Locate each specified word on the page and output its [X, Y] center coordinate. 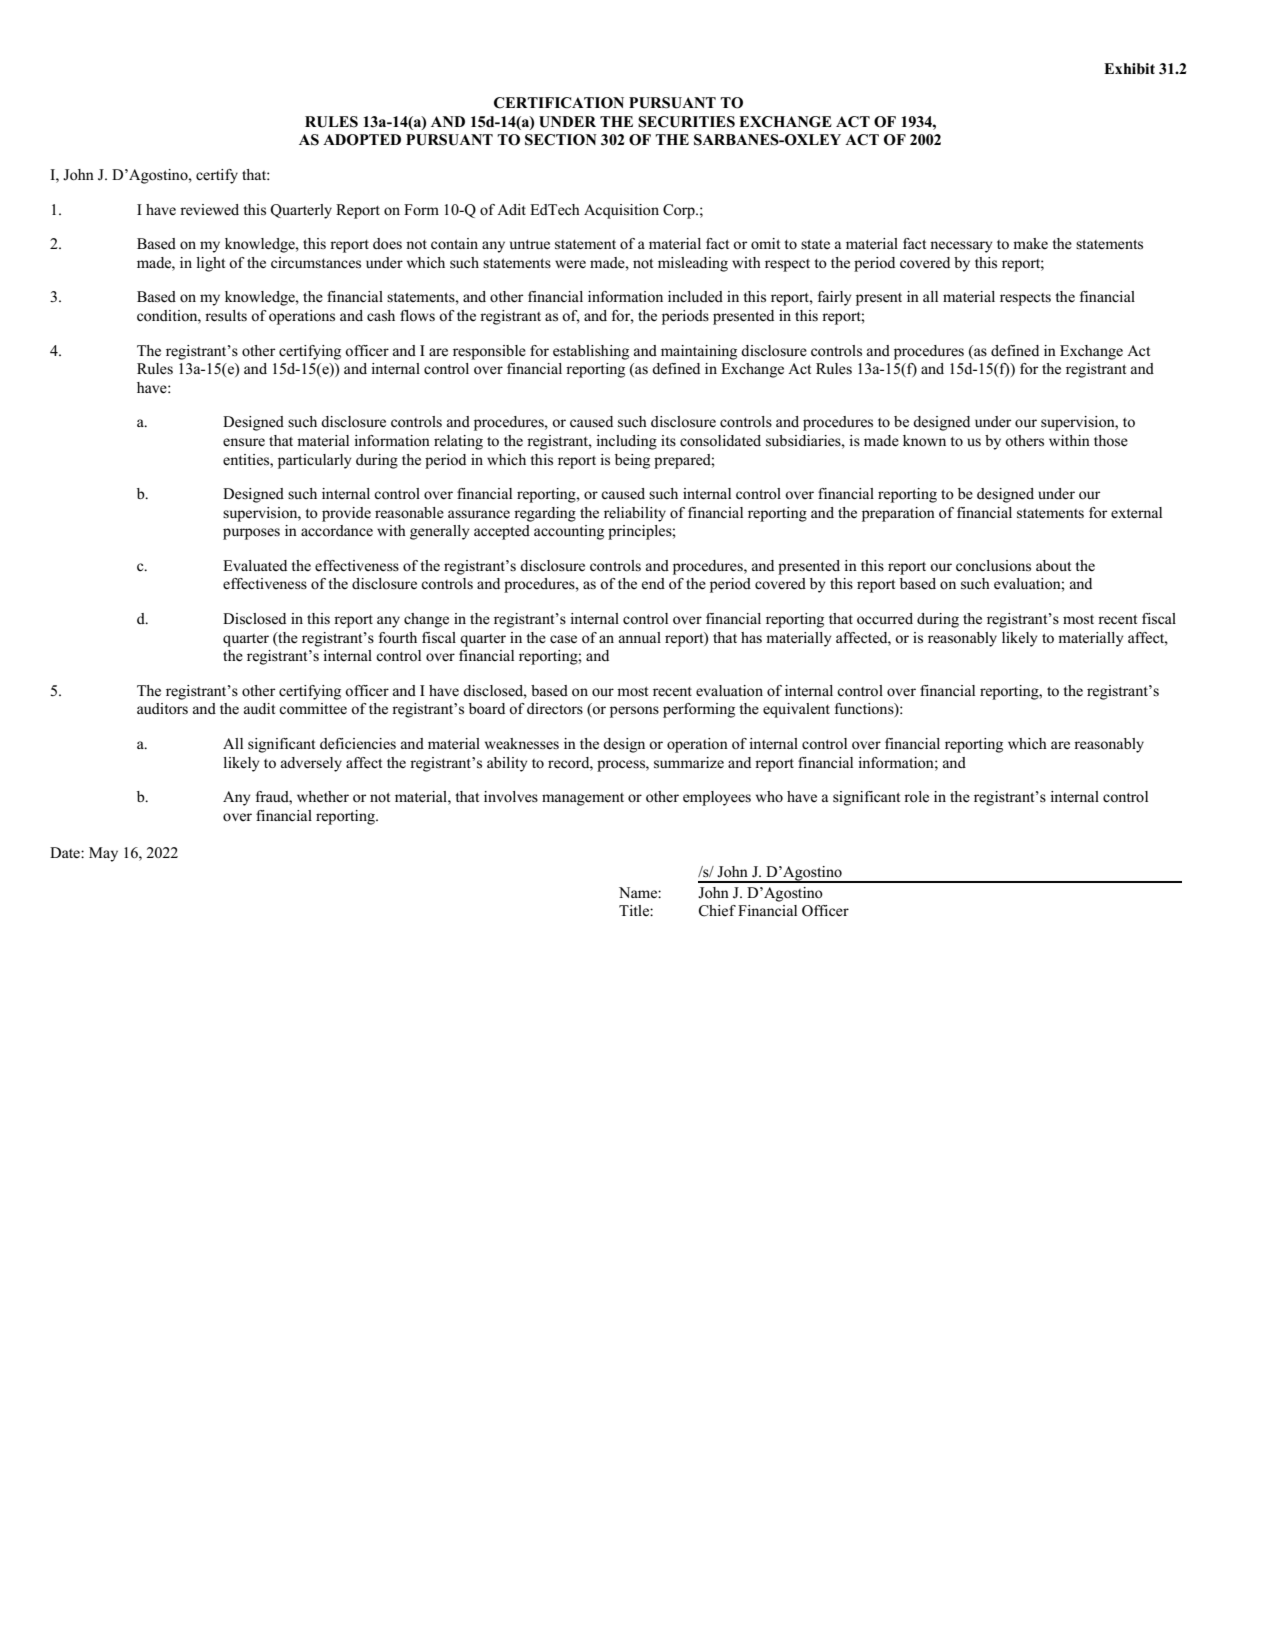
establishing [591, 352]
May [103, 854]
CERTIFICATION [559, 103]
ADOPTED [362, 140]
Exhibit [1129, 68]
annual [640, 637]
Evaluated [255, 565]
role [916, 797]
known [924, 441]
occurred [885, 619]
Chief [717, 911]
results [226, 316]
